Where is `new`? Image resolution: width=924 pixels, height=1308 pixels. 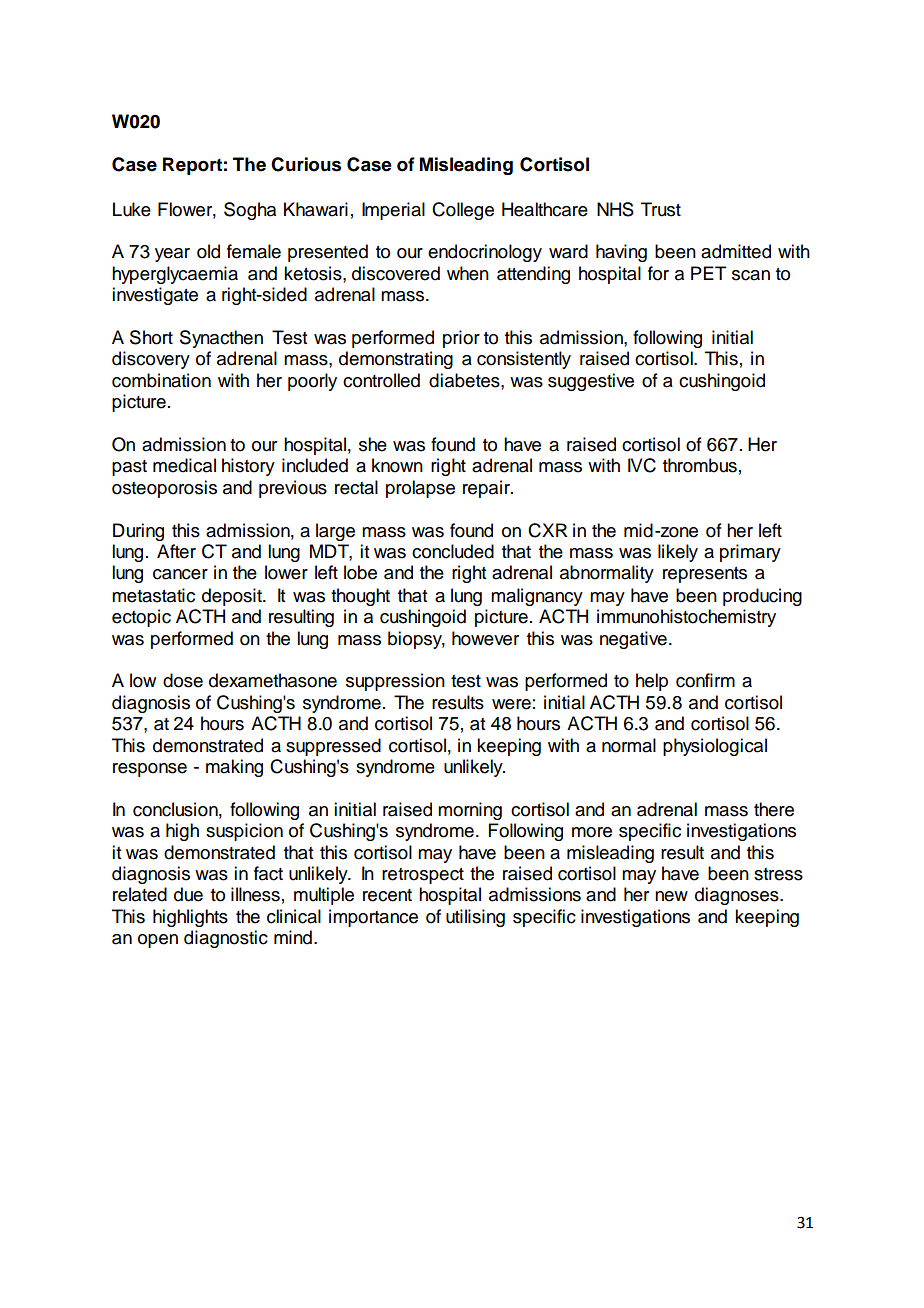 new is located at coordinates (671, 896).
